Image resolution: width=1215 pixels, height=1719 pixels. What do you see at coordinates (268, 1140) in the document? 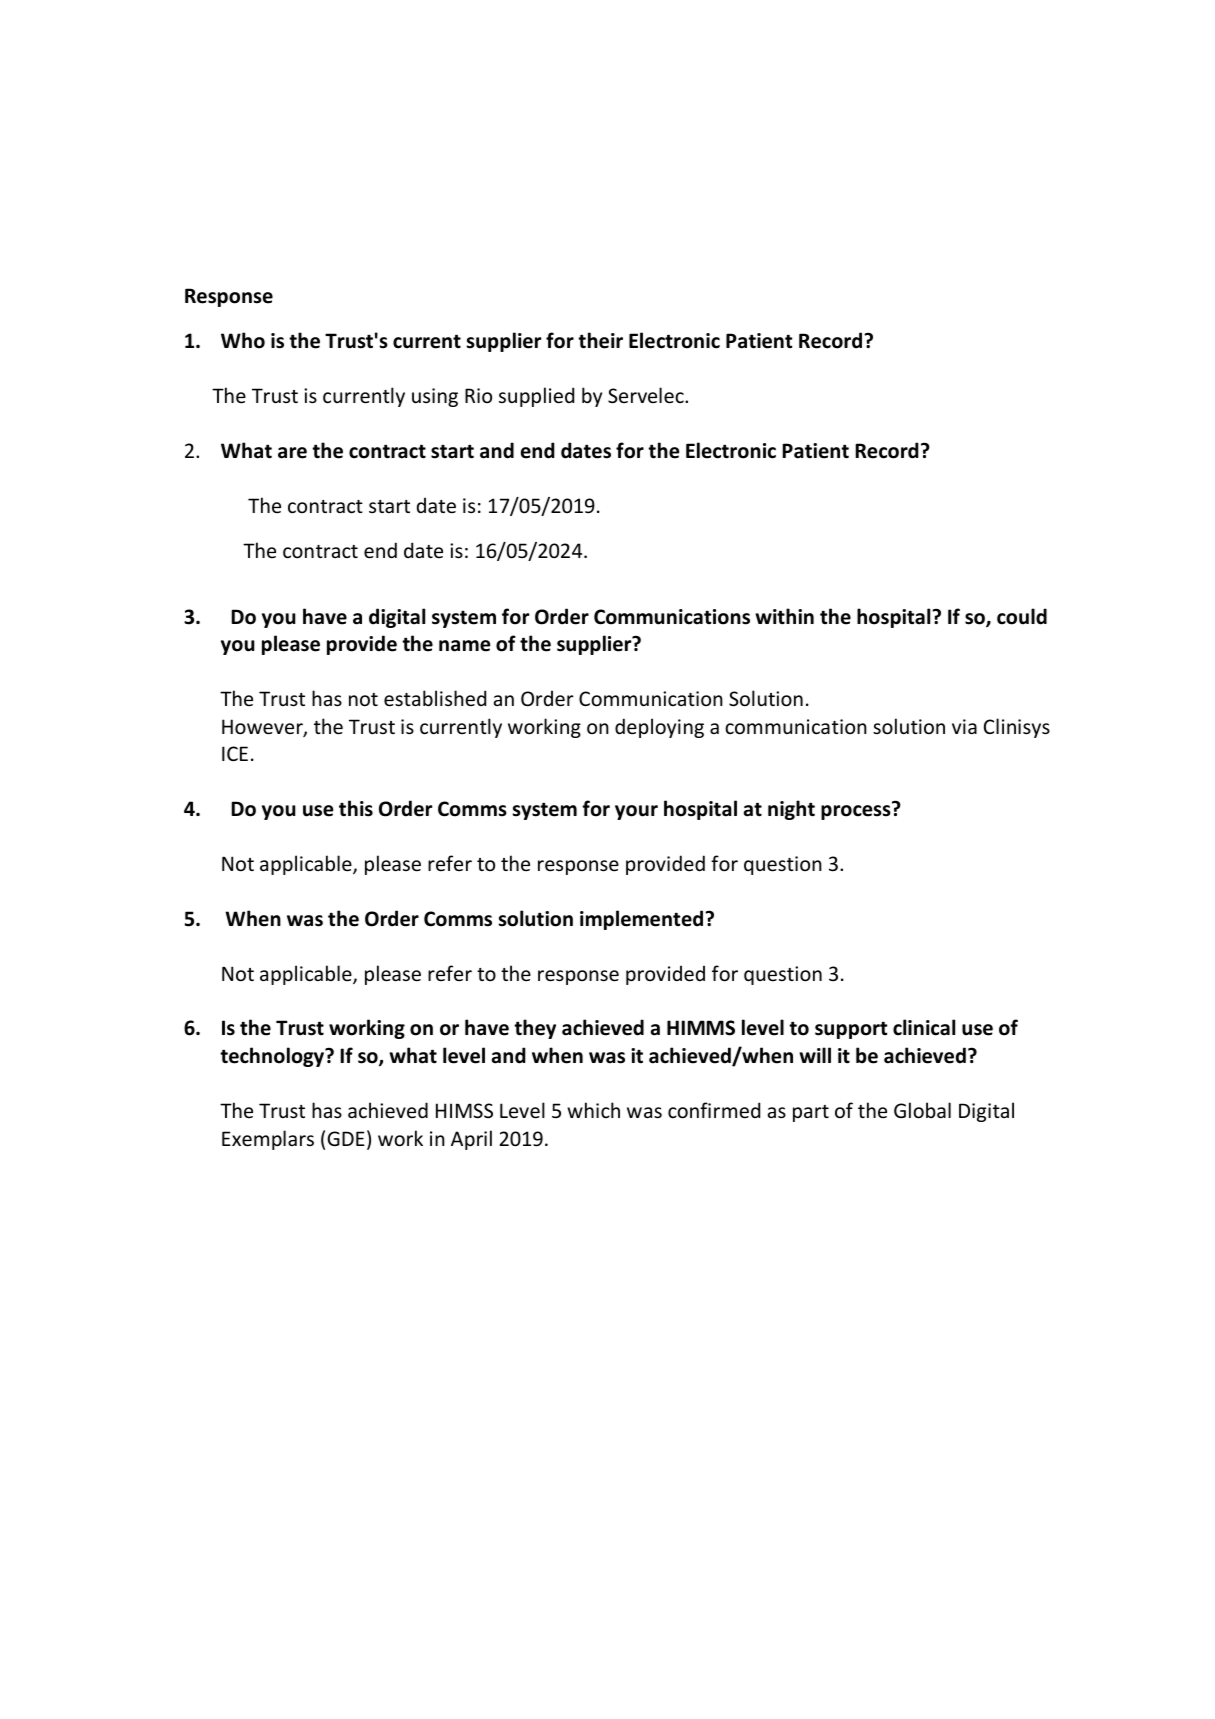
I see `Exemplars` at bounding box center [268, 1140].
